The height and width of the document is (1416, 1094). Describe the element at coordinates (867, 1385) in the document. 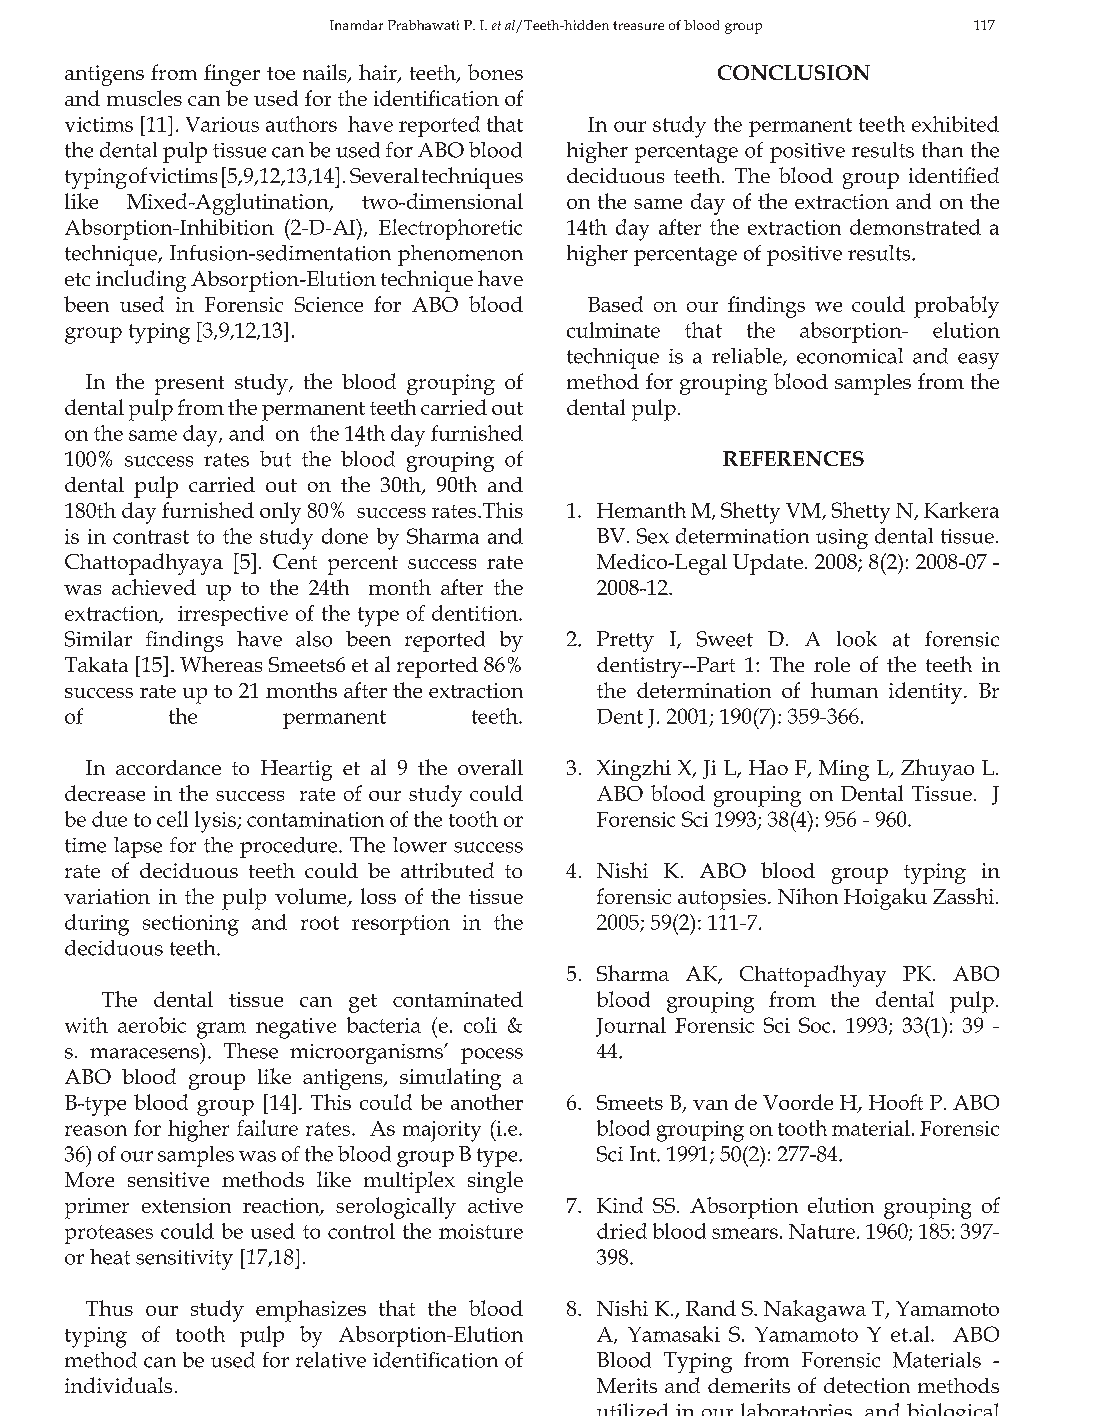

I see `detection` at that location.
